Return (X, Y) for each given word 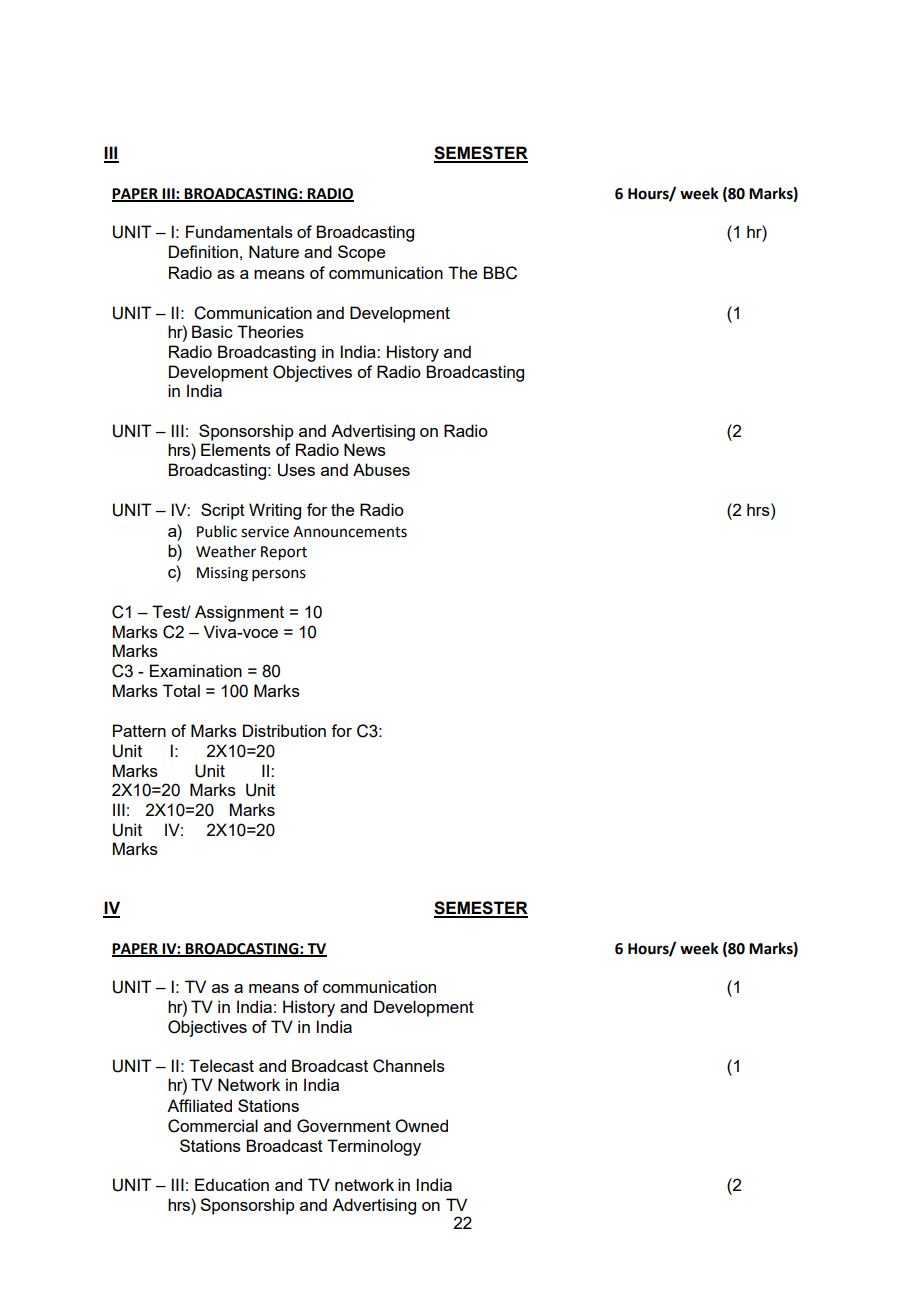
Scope (361, 253)
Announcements (350, 532)
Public (217, 531)
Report (284, 553)
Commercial (213, 1126)
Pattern (139, 730)
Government (344, 1126)
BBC (500, 273)
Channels (409, 1066)
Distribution (284, 730)
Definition (203, 251)
